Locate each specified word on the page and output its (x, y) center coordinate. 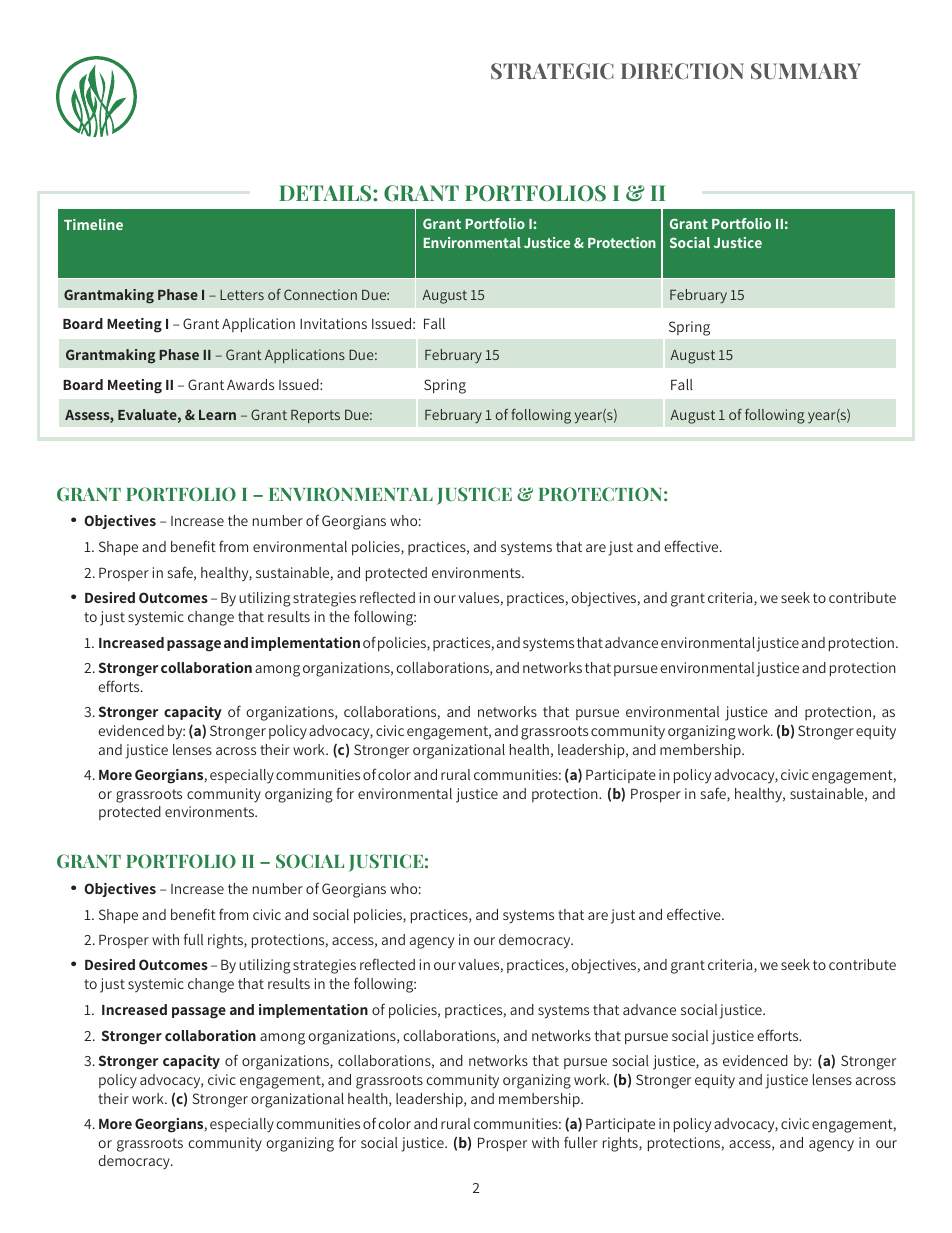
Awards (250, 384)
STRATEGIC (552, 71)
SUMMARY (806, 71)
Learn (217, 415)
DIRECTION (682, 71)
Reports (315, 416)
